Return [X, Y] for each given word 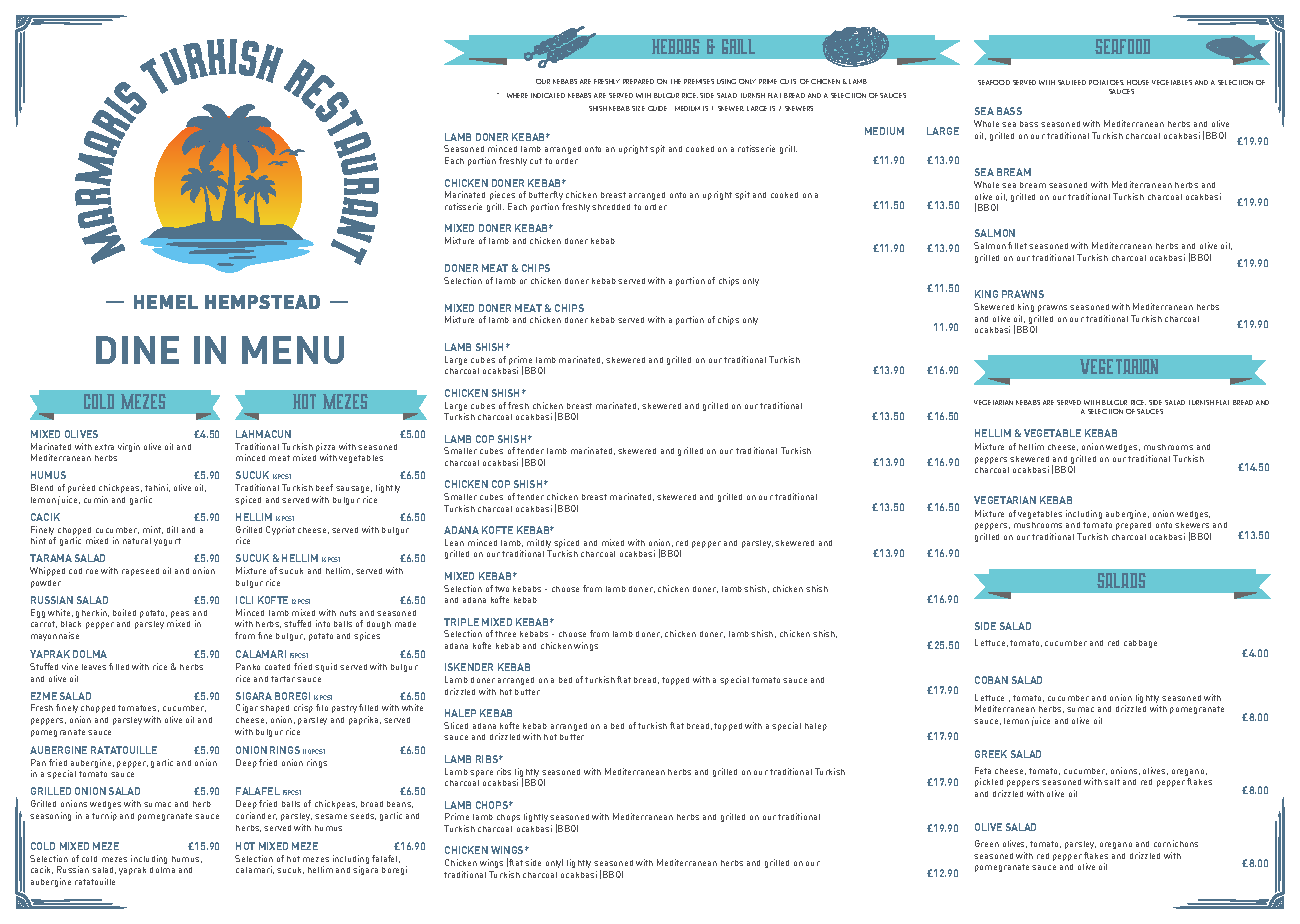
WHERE [517, 95]
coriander [256, 816]
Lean [454, 542]
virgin [129, 447]
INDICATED [548, 95]
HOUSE [1138, 82]
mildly [538, 545]
